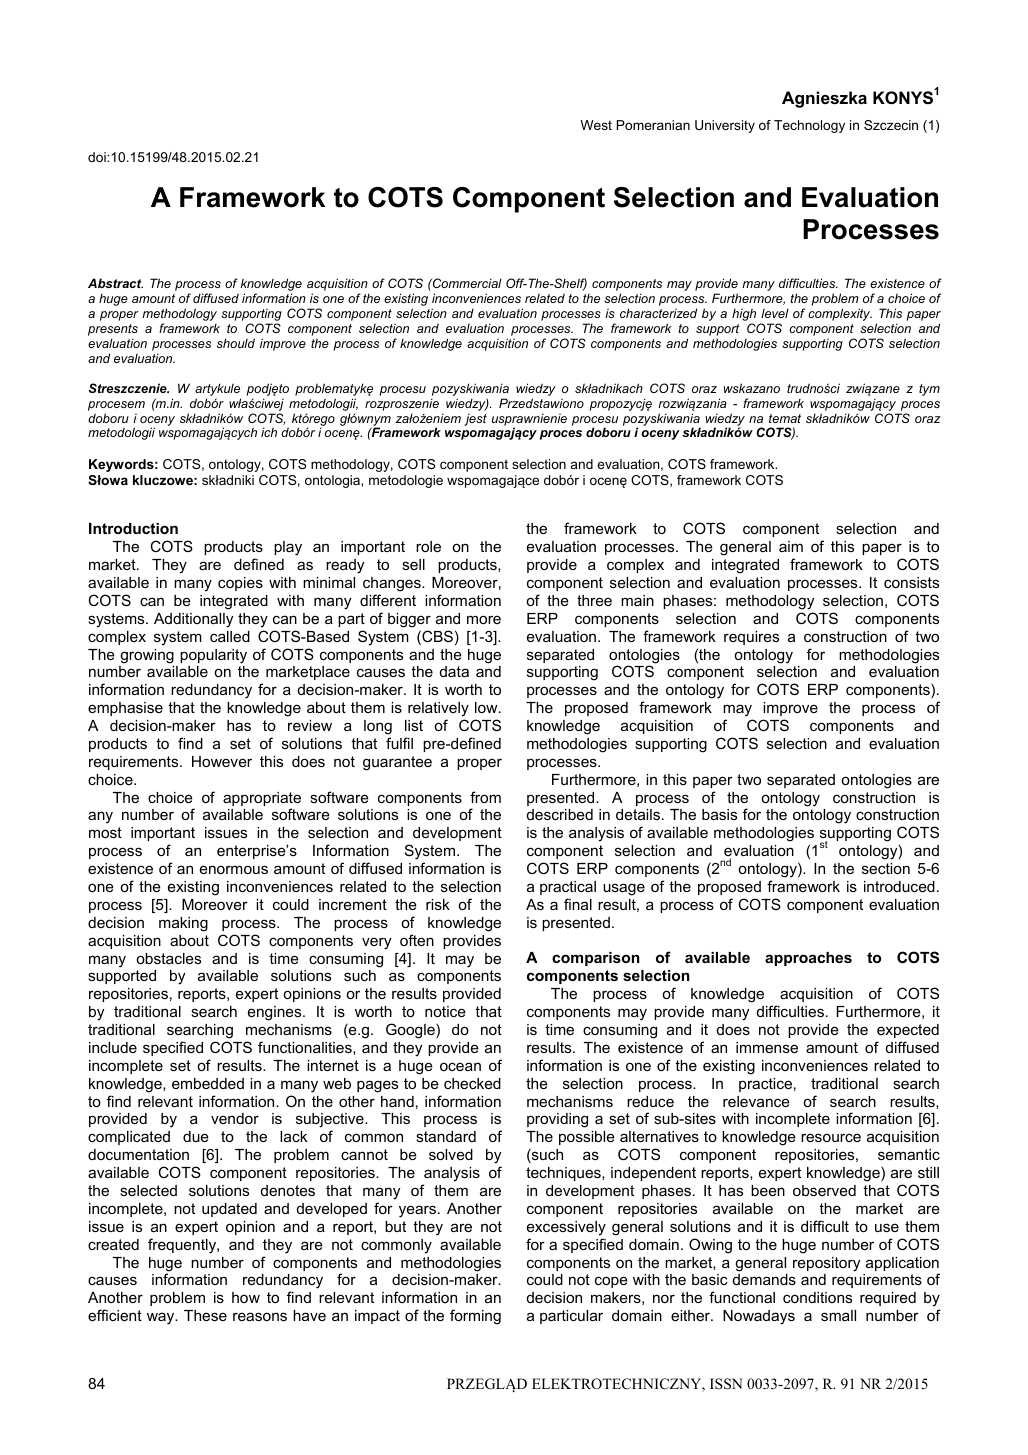 This screenshot has width=1028, height=1455. I want to click on Technology, so click(809, 126).
